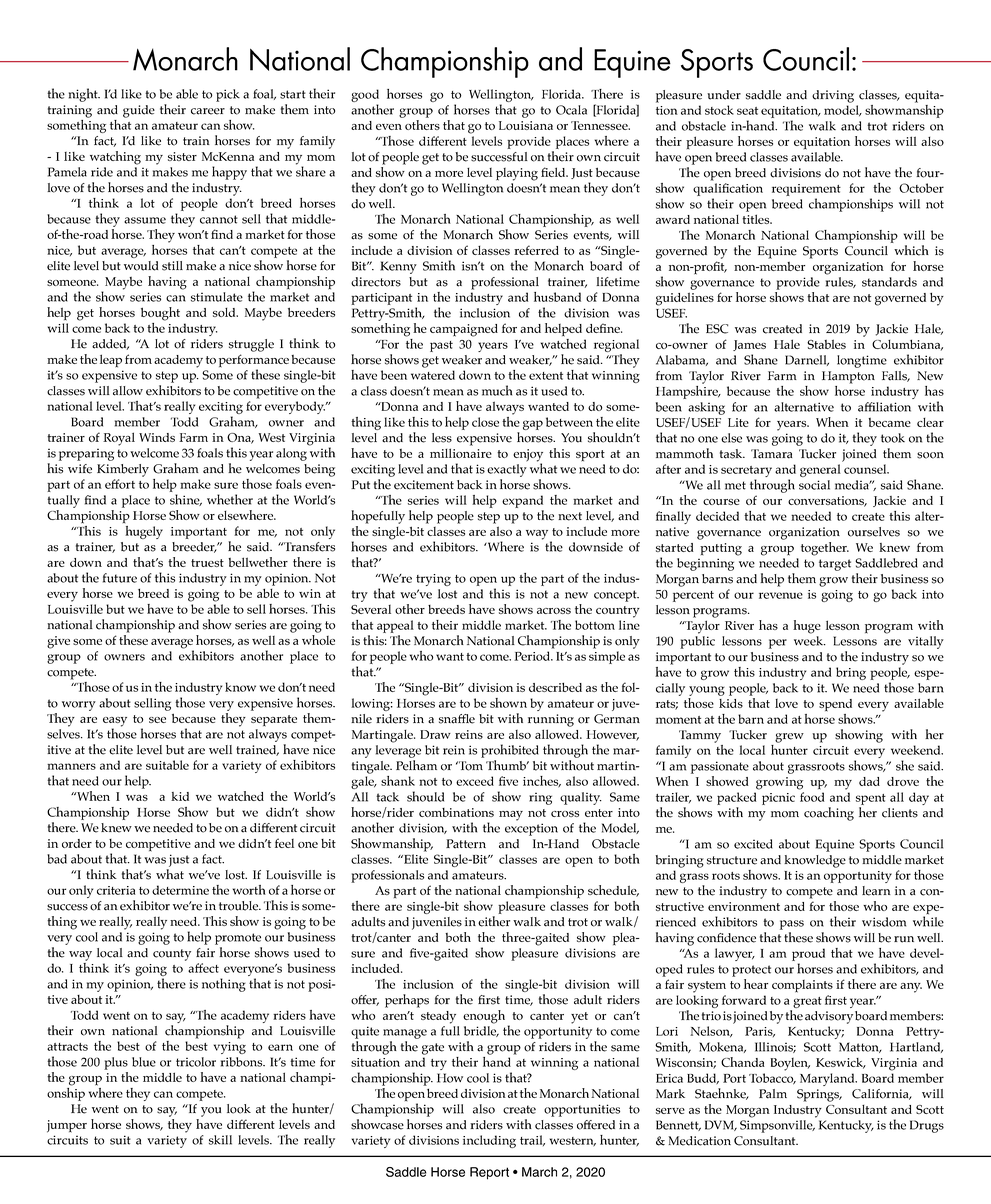  Describe the element at coordinates (182, 156) in the screenshot. I see `sister` at that location.
